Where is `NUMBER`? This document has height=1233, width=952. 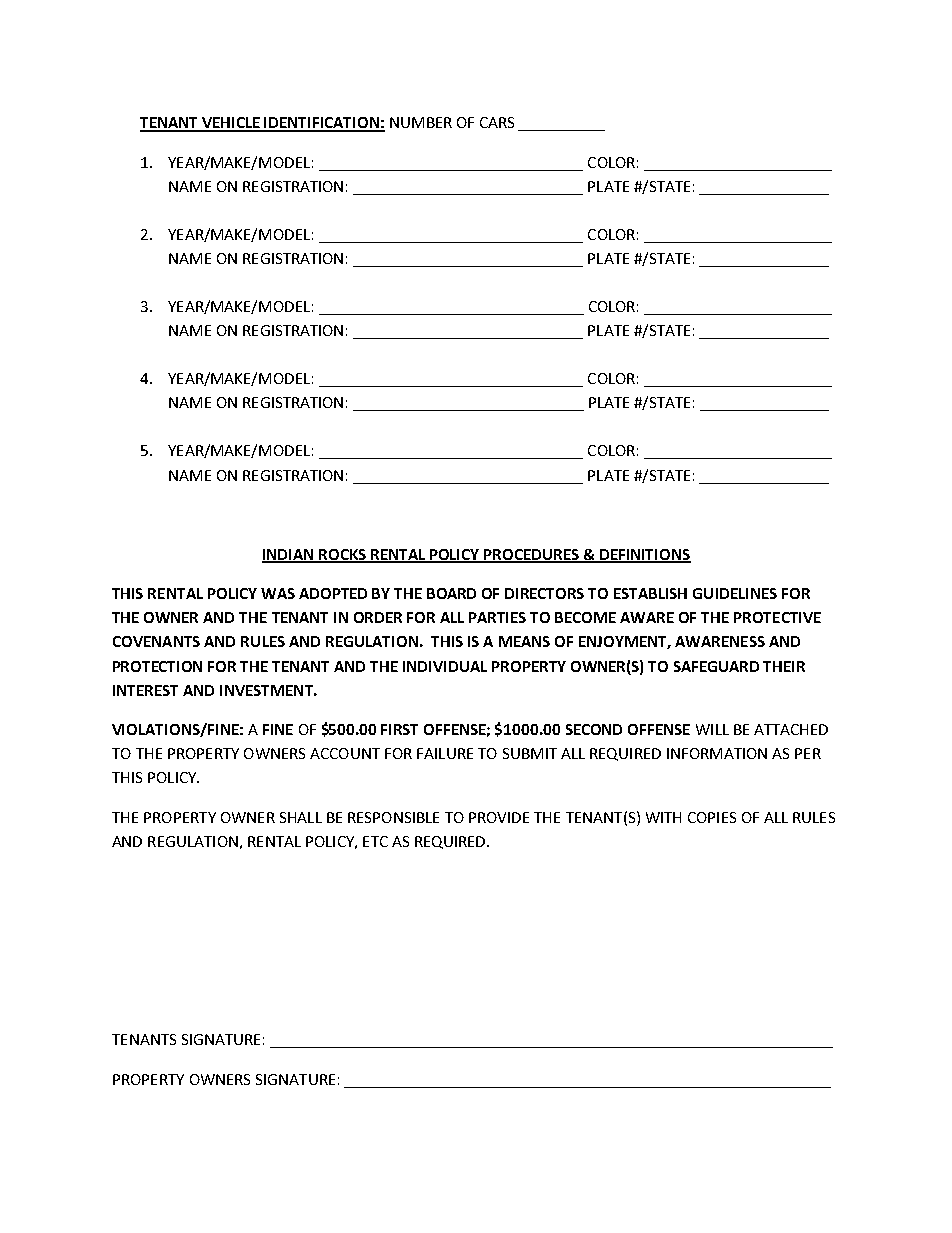 NUMBER is located at coordinates (421, 122).
